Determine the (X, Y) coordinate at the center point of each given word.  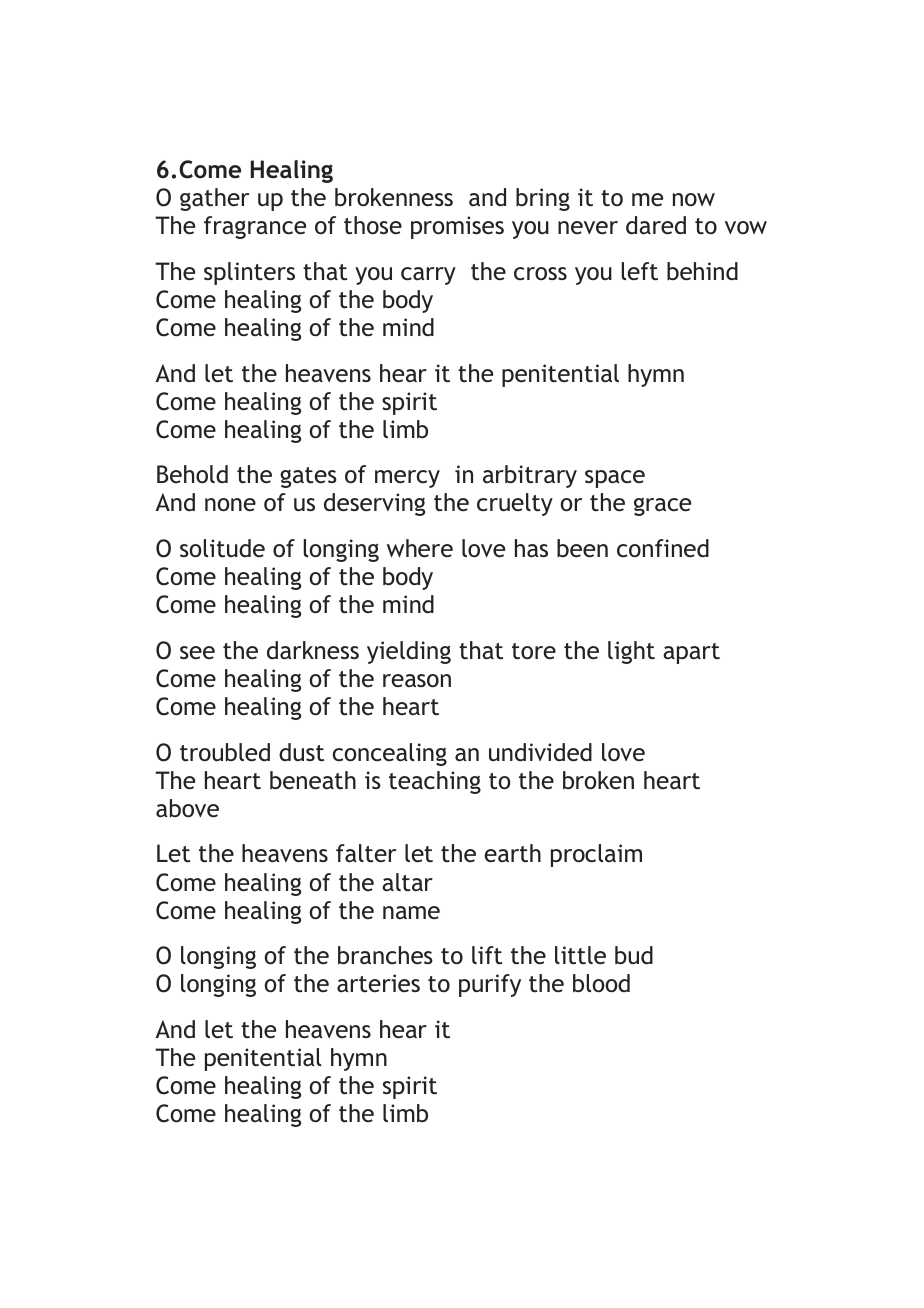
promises (457, 227)
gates (308, 477)
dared (656, 225)
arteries (378, 983)
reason (417, 680)
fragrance (255, 227)
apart (691, 653)
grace (662, 507)
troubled (225, 752)
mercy (407, 479)
